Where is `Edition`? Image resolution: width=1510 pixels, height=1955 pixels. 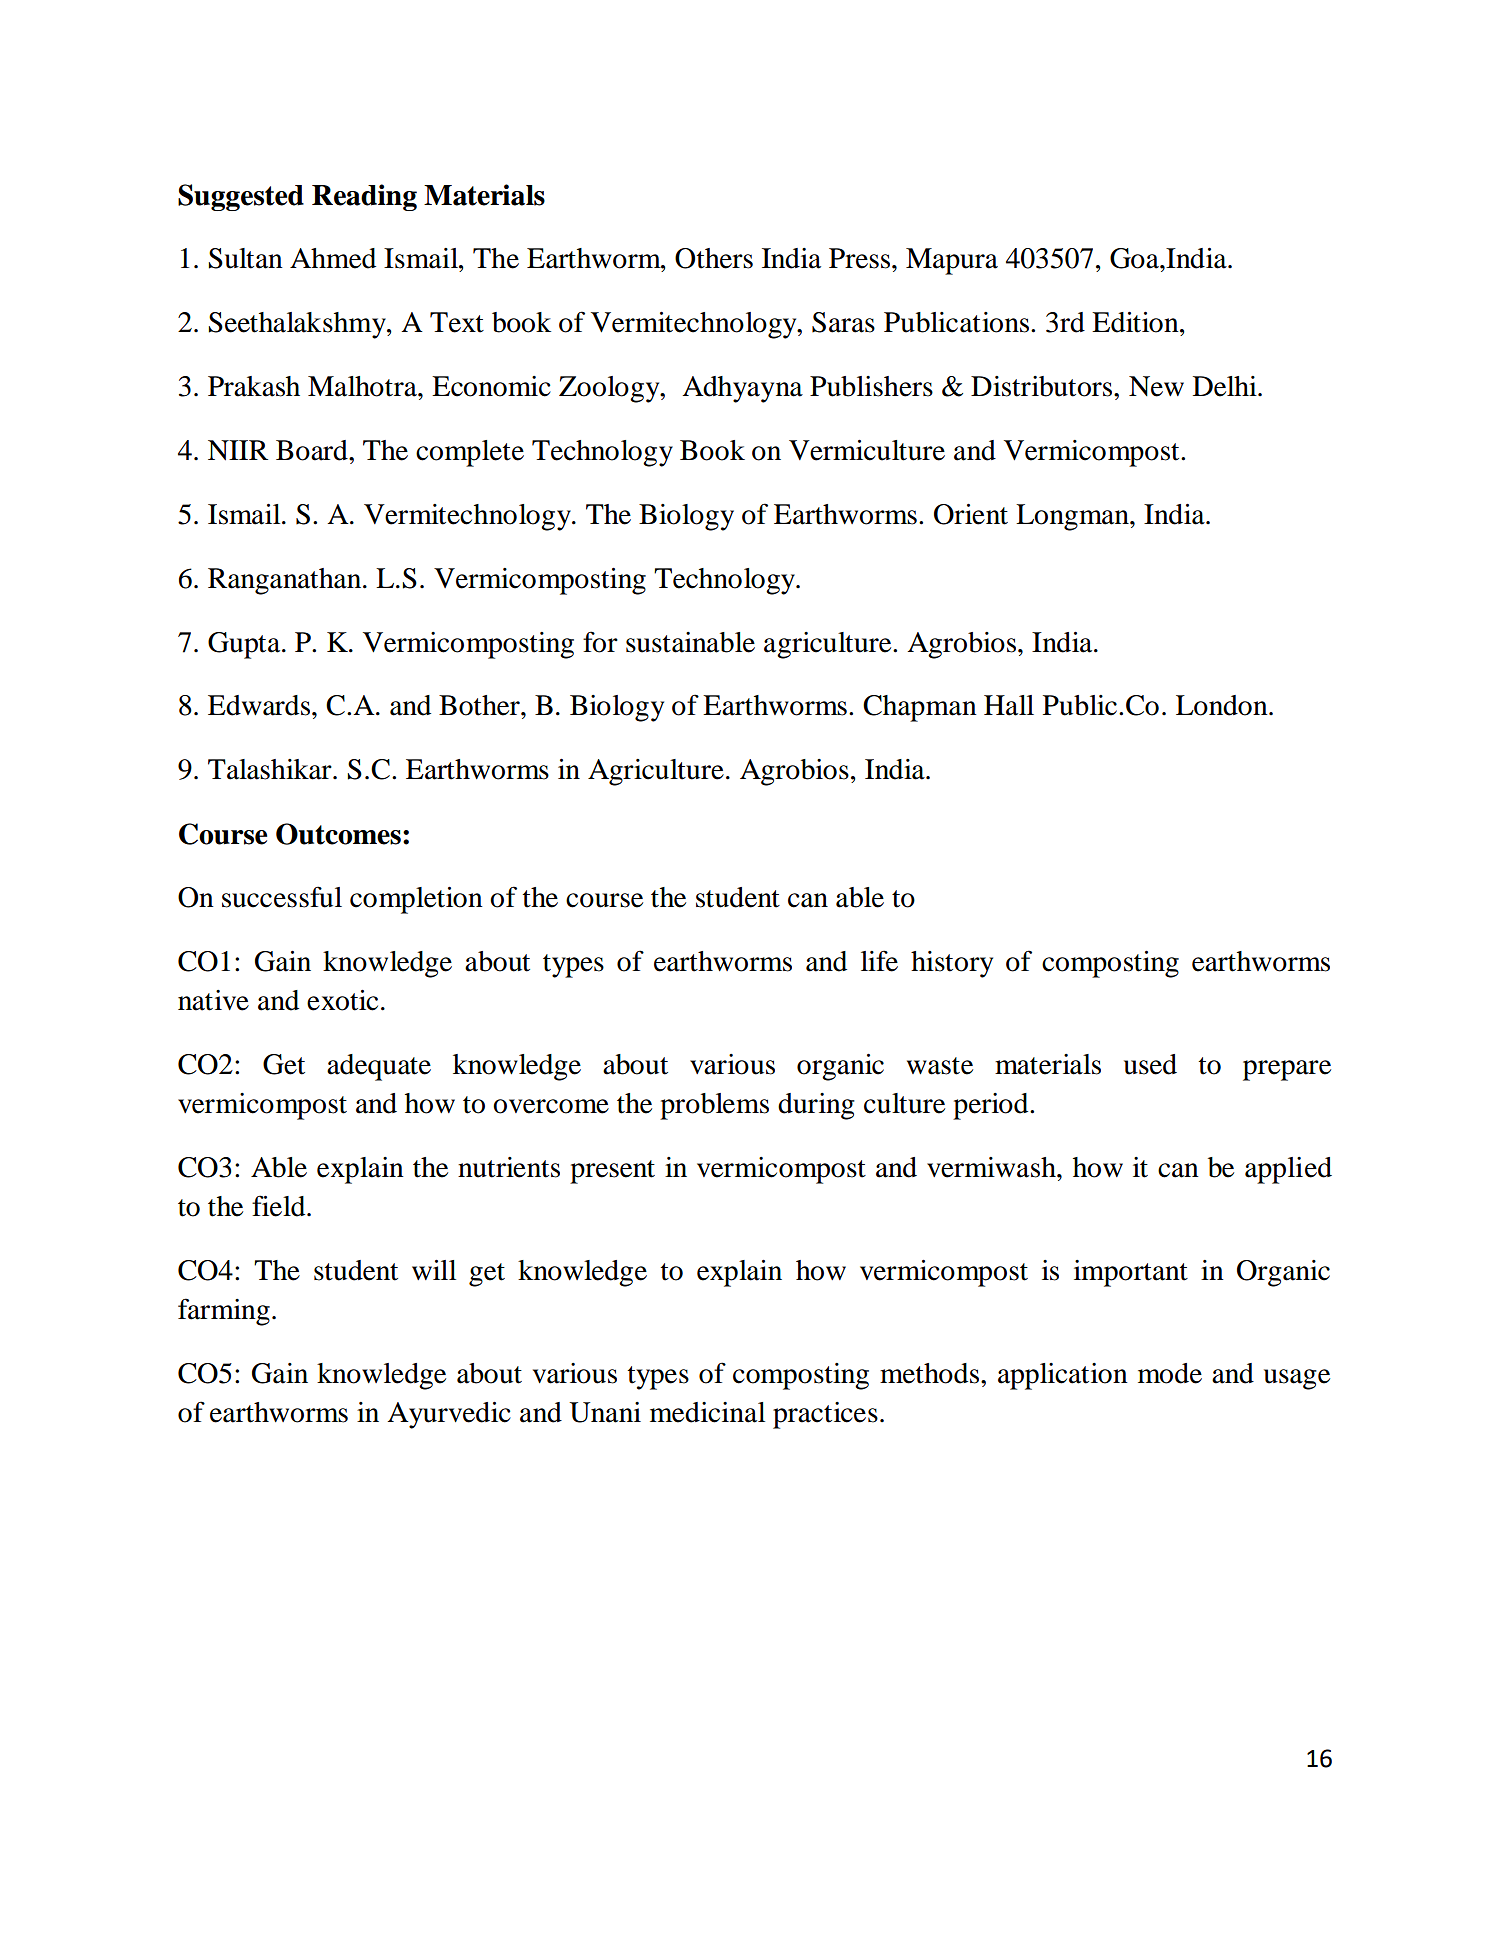
Edition is located at coordinates (1136, 322).
